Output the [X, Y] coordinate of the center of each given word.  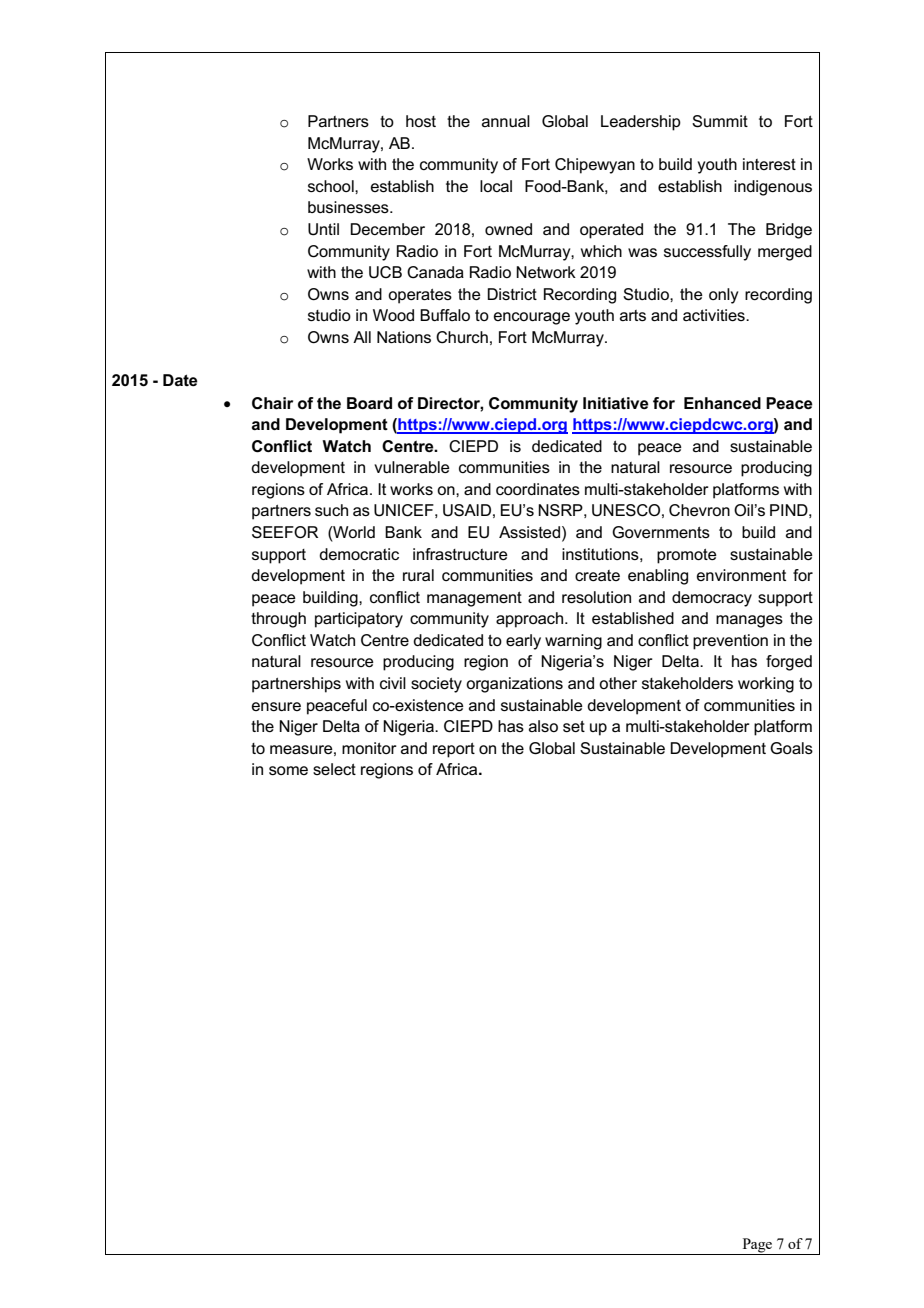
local [496, 186]
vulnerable [412, 467]
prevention [730, 642]
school [332, 186]
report [454, 750]
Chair [272, 403]
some [288, 770]
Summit [720, 121]
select [334, 769]
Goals [791, 748]
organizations [514, 685]
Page [757, 1246]
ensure [276, 706]
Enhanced [722, 403]
